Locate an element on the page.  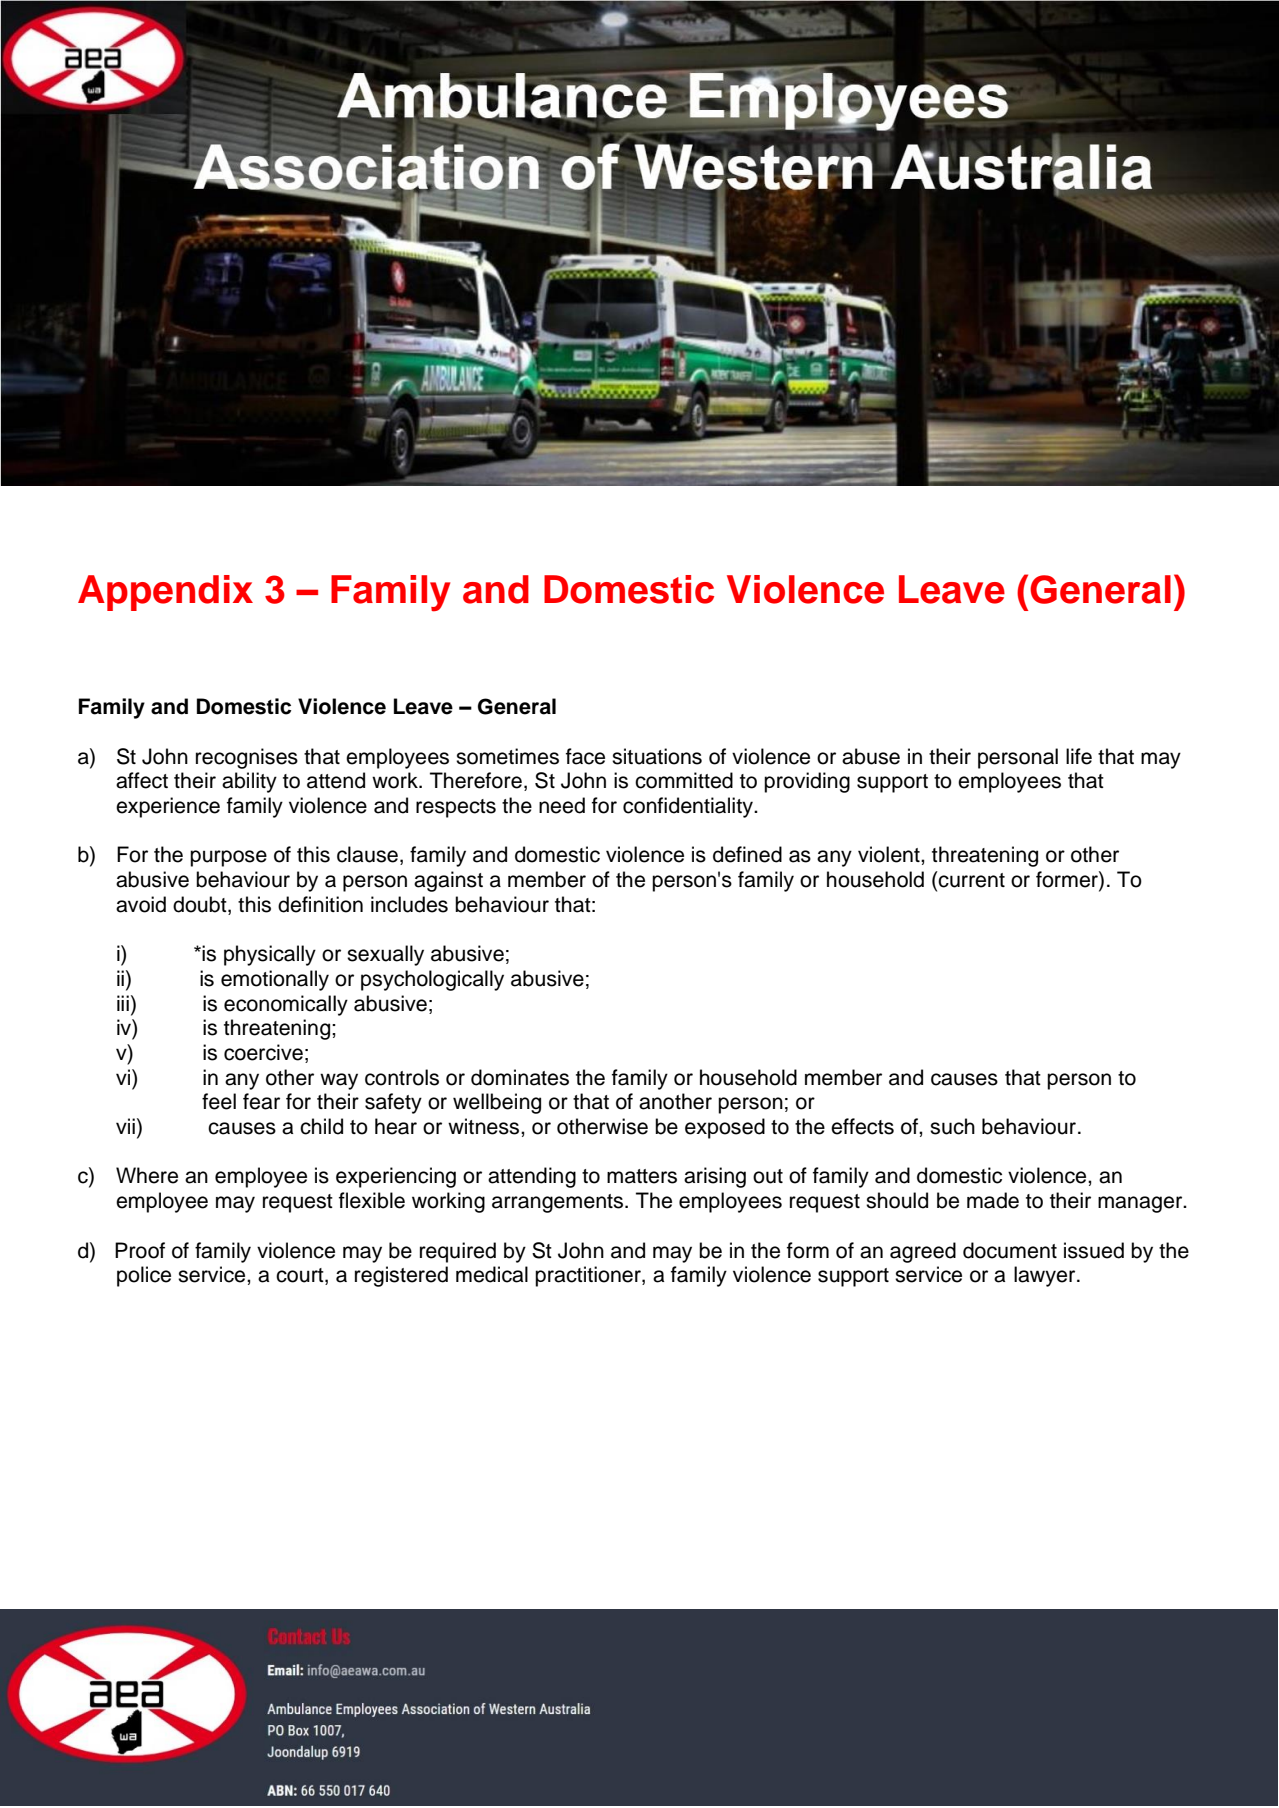
current is located at coordinates (971, 879).
